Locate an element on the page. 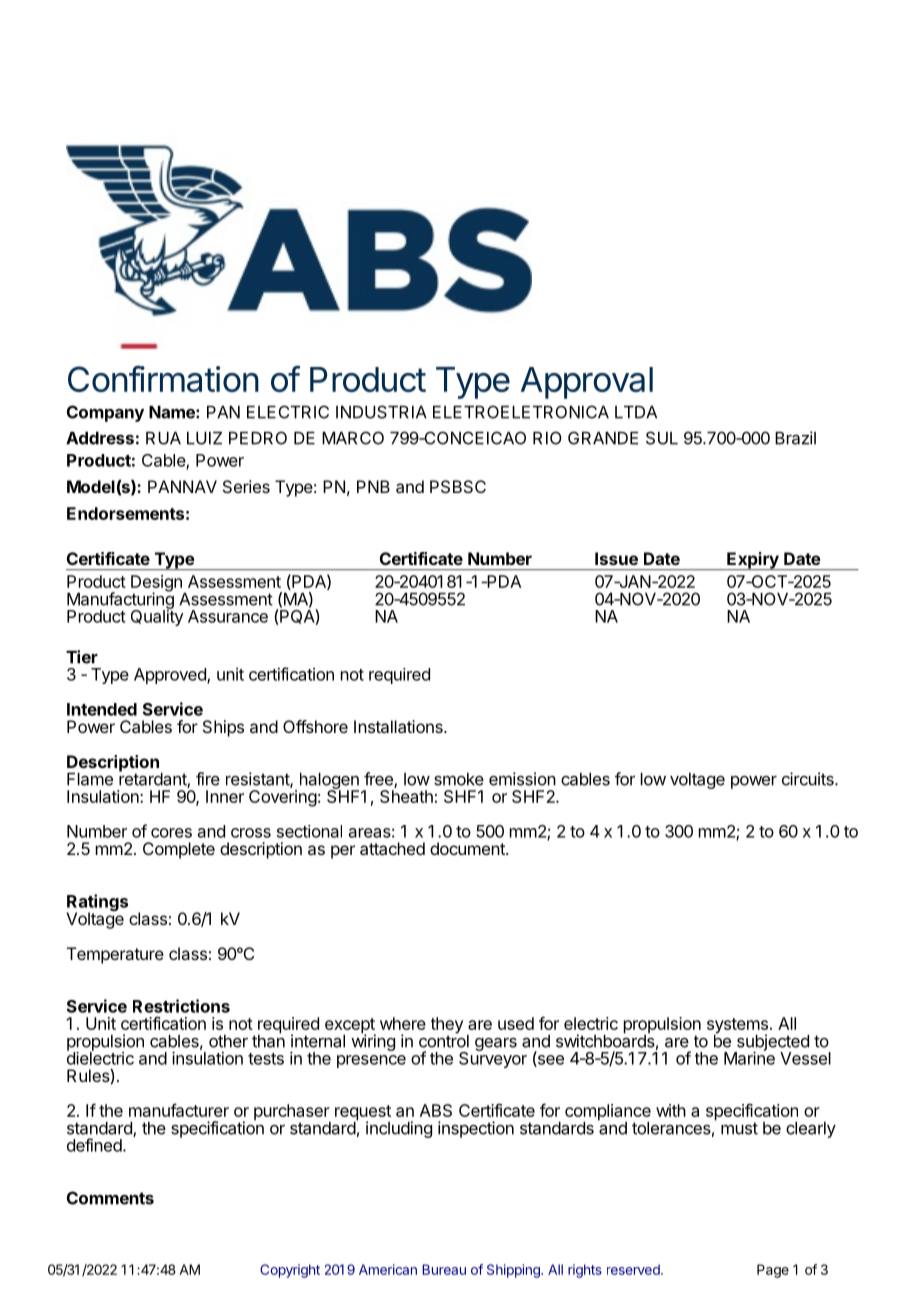 This image has width=924, height=1308. circuits is located at coordinates (809, 779).
